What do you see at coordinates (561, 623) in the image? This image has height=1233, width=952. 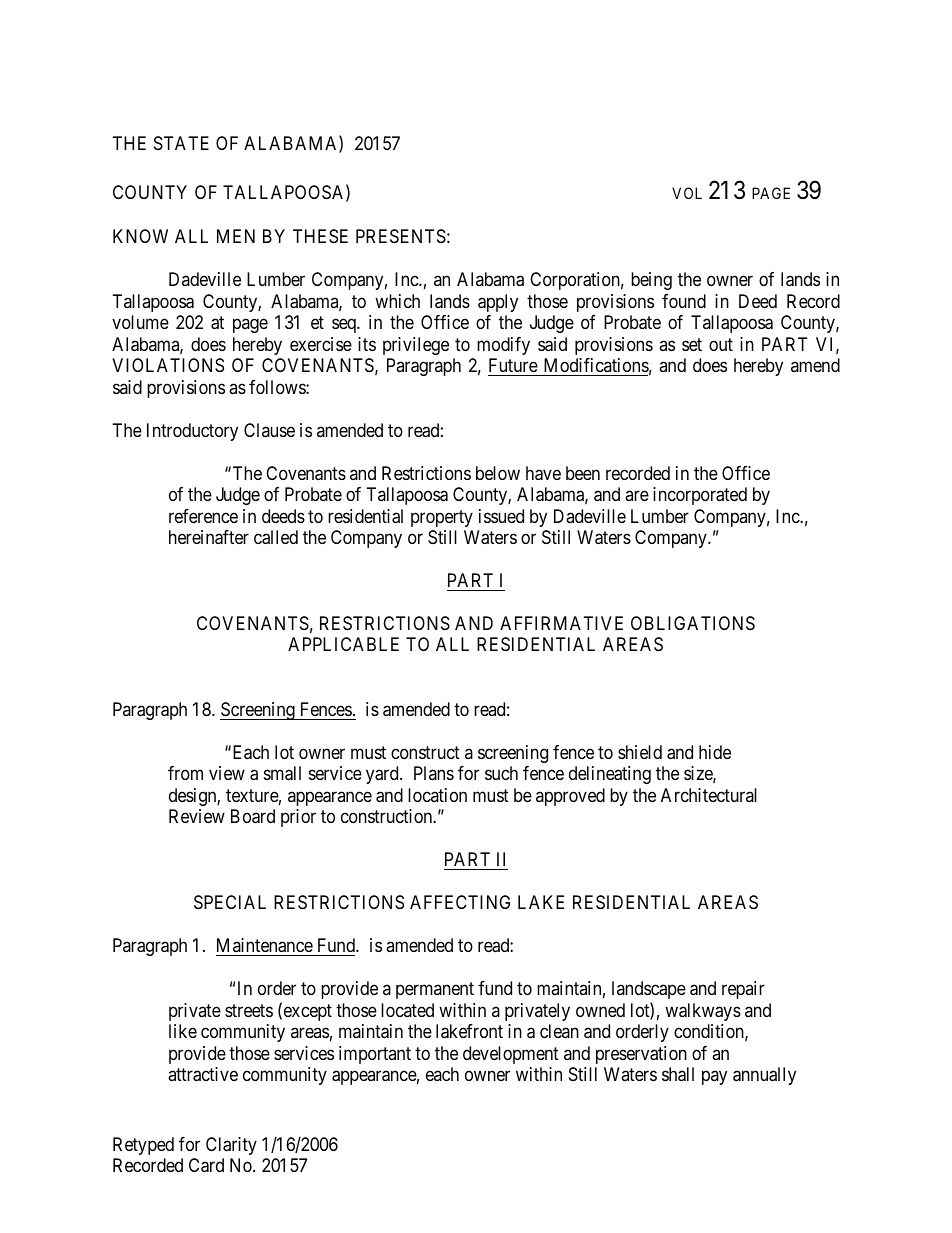 I see `AFFIRMATIVE` at bounding box center [561, 623].
